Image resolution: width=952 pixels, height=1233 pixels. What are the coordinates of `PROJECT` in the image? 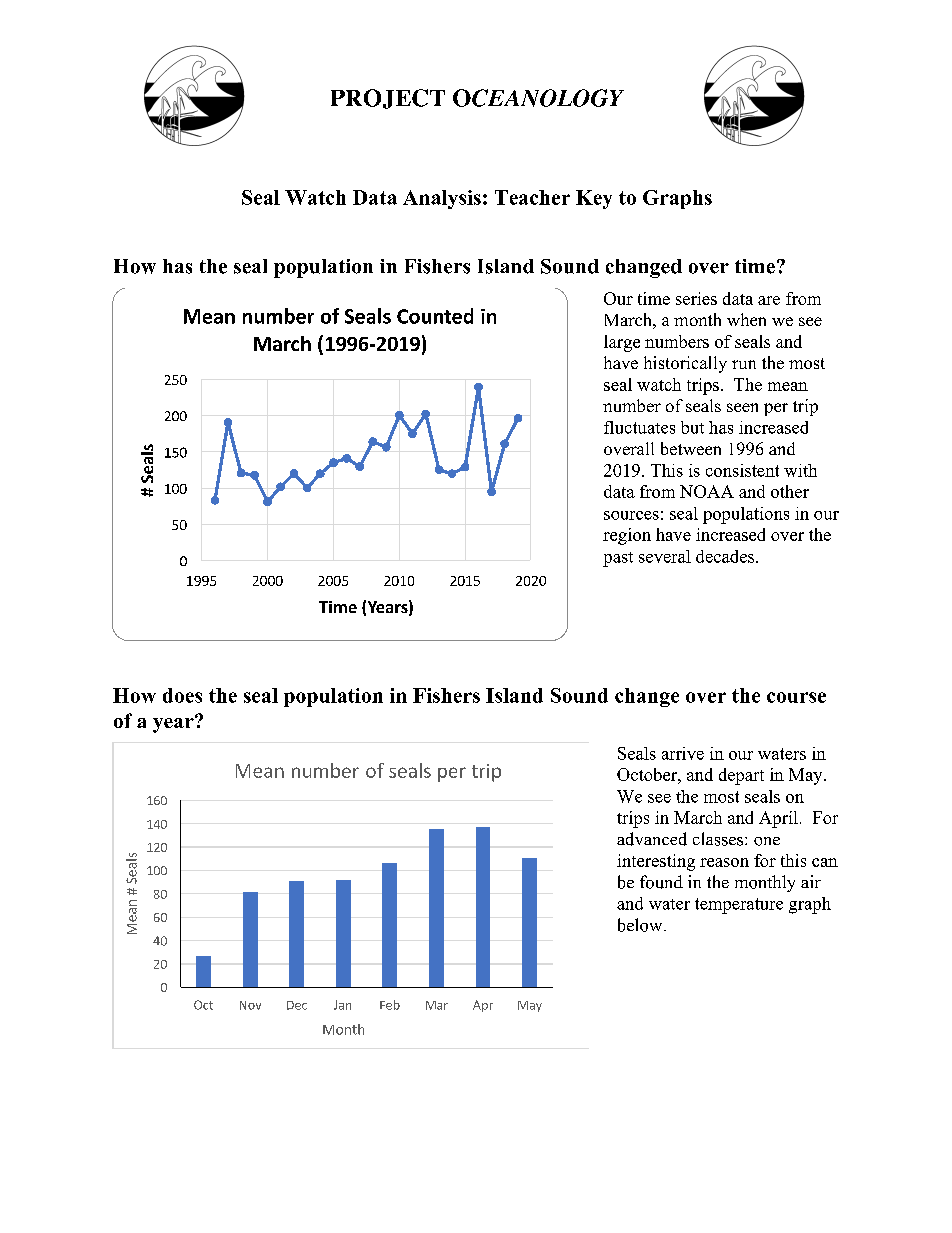 It's located at (388, 99).
